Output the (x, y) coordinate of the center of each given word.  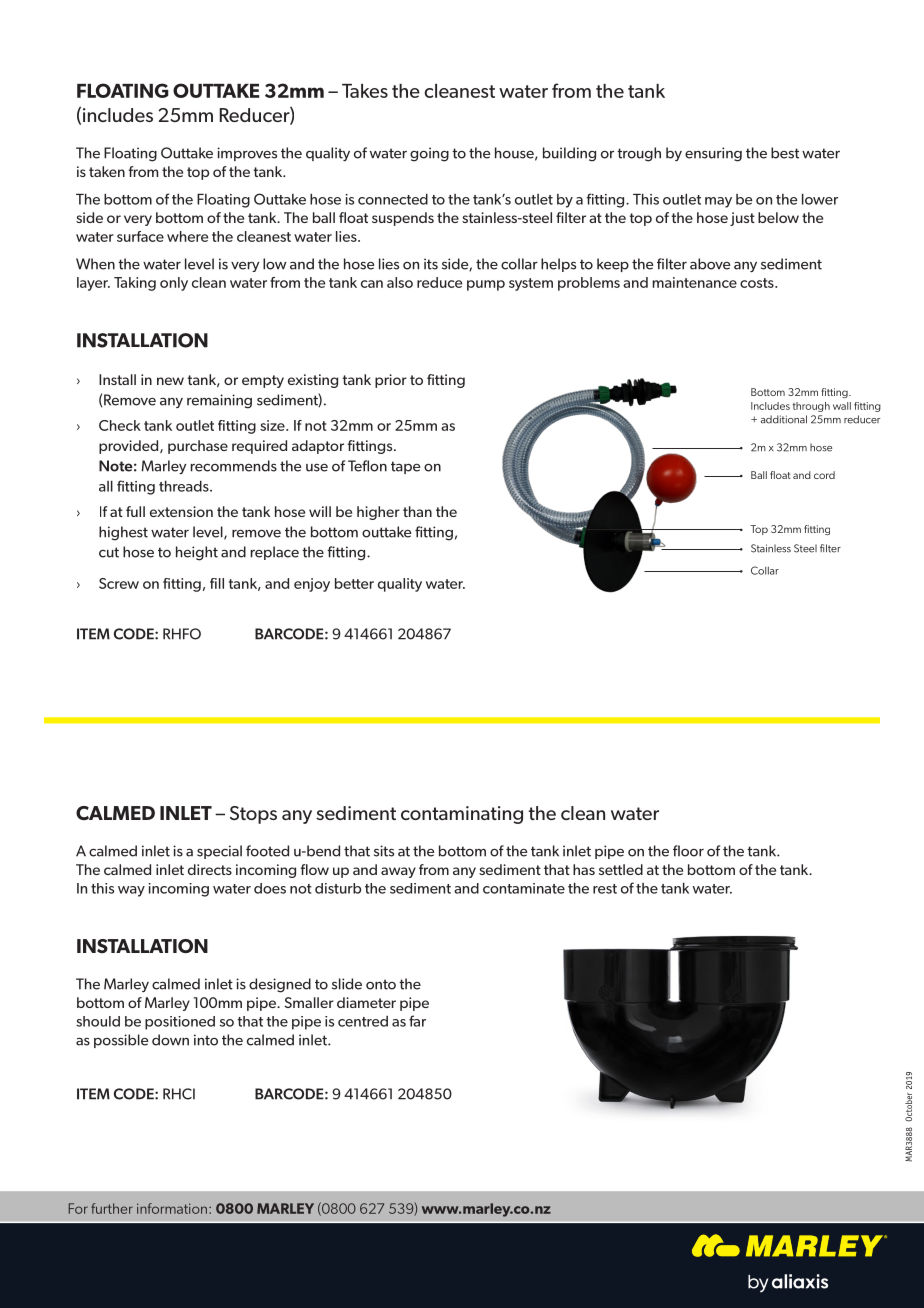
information (172, 1208)
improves (247, 154)
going (429, 154)
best (785, 153)
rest (605, 889)
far (417, 1021)
